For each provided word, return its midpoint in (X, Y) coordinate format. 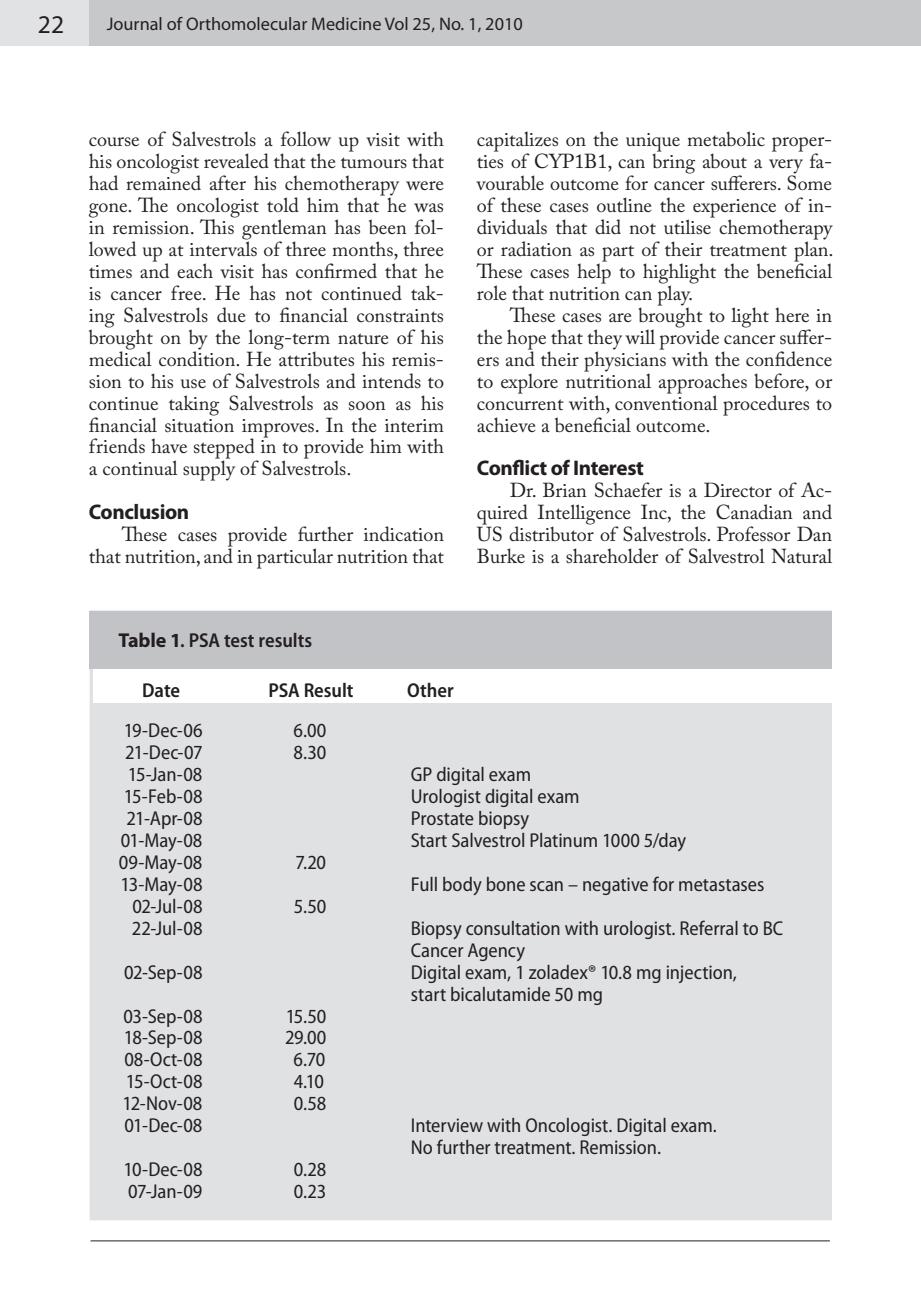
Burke (501, 555)
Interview (447, 1125)
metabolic (726, 138)
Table (142, 639)
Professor (753, 534)
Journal (134, 23)
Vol (396, 23)
